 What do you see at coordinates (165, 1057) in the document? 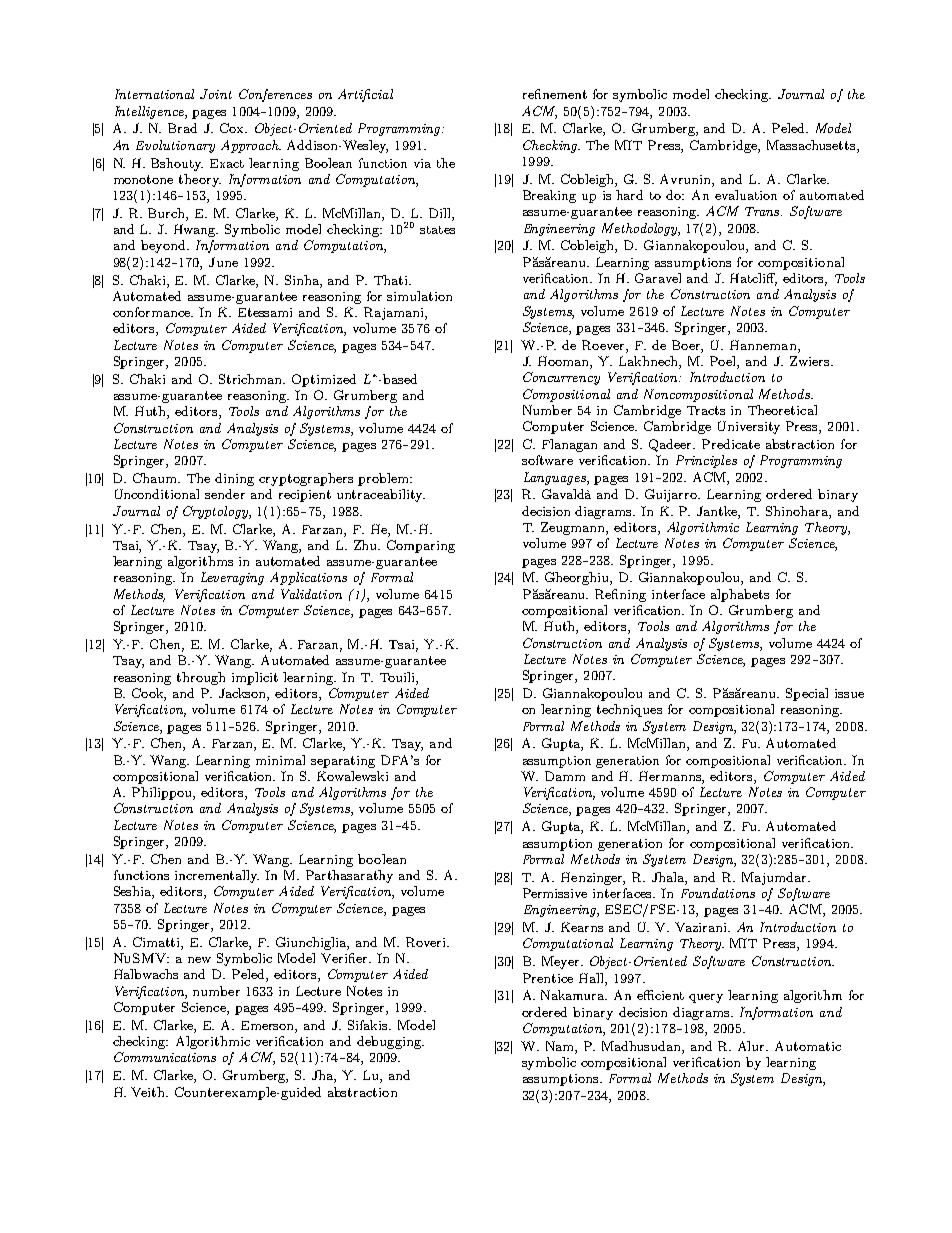
I see `Communications` at bounding box center [165, 1057].
